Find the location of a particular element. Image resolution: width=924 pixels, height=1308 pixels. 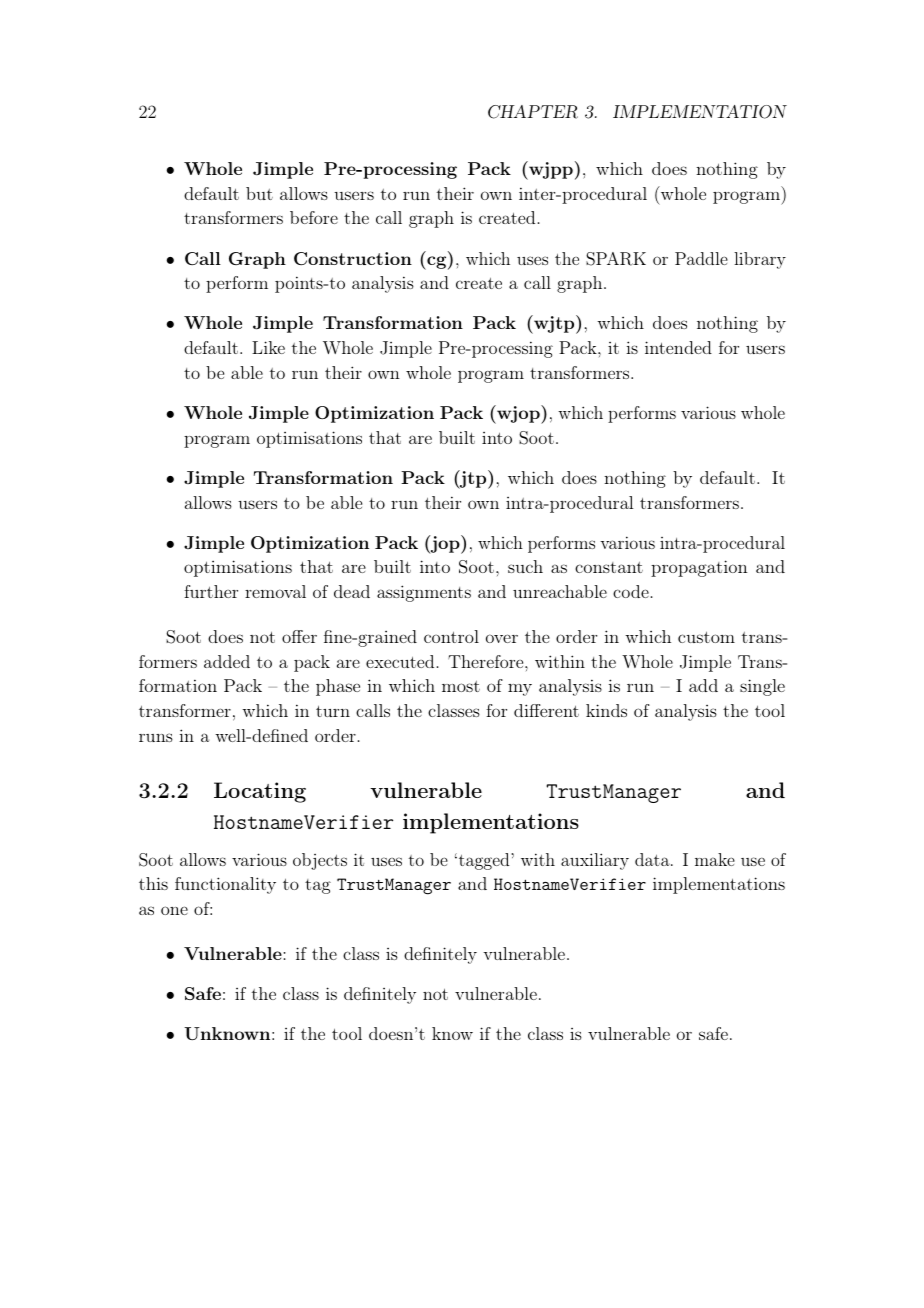

such is located at coordinates (525, 566).
